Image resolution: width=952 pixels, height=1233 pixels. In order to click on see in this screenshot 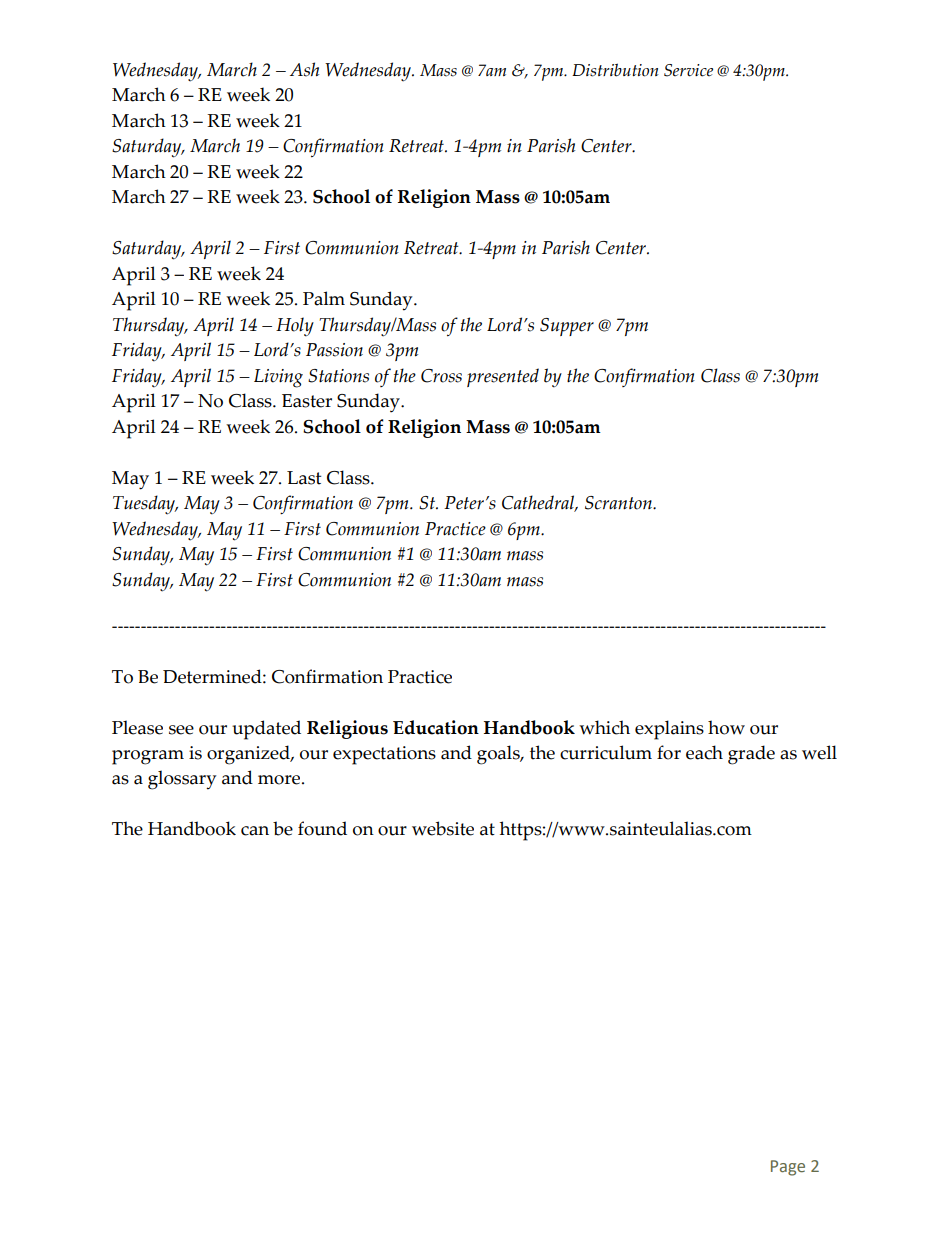, I will do `click(181, 730)`.
